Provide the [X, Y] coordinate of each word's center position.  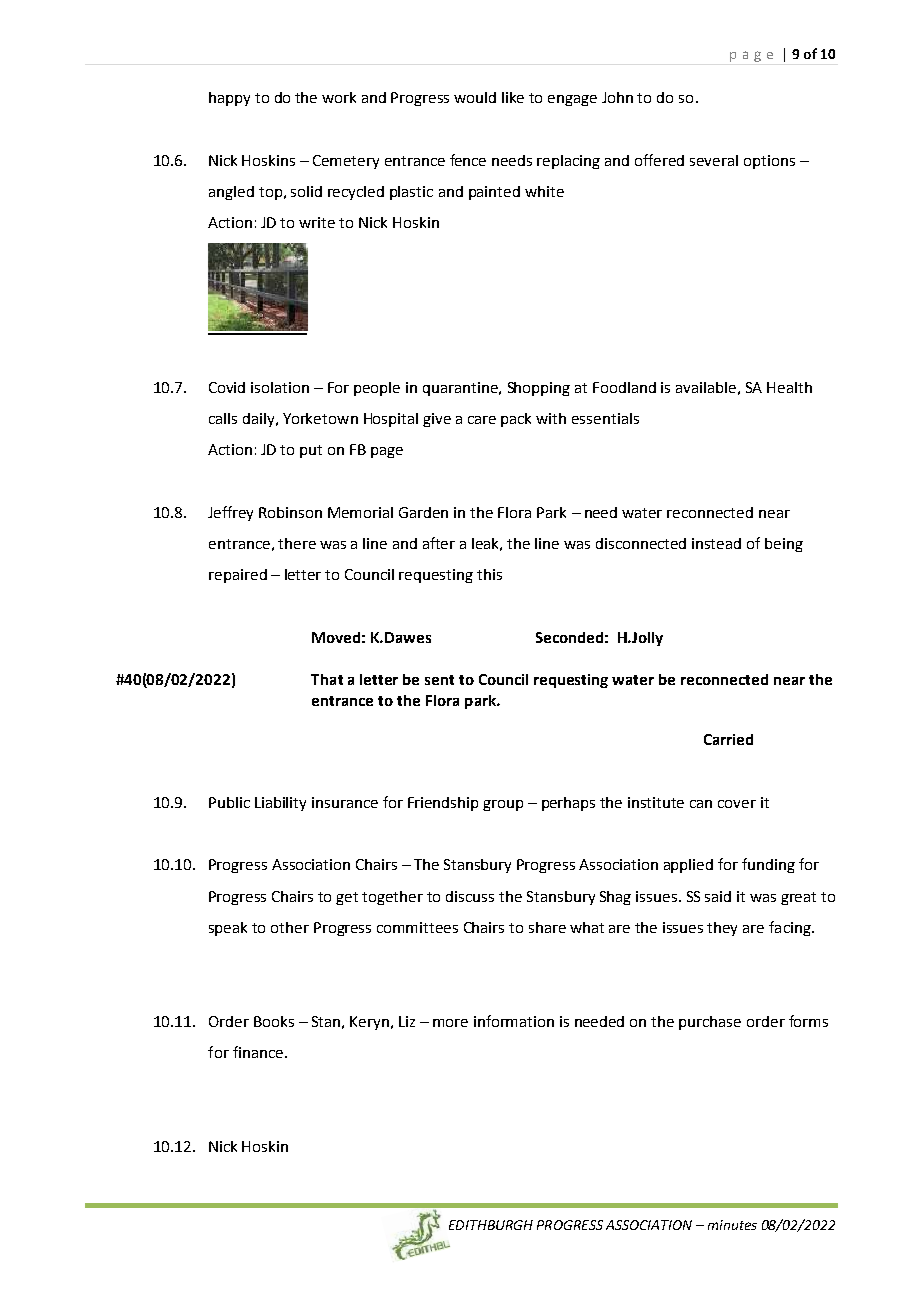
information [514, 1021]
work [339, 97]
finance [258, 1052]
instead [716, 543]
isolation [280, 387]
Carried [728, 739]
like [513, 97]
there [297, 543]
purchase [710, 1023]
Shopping [539, 389]
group [503, 805]
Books [274, 1021]
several [714, 160]
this [489, 574]
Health [789, 387]
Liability [280, 804]
